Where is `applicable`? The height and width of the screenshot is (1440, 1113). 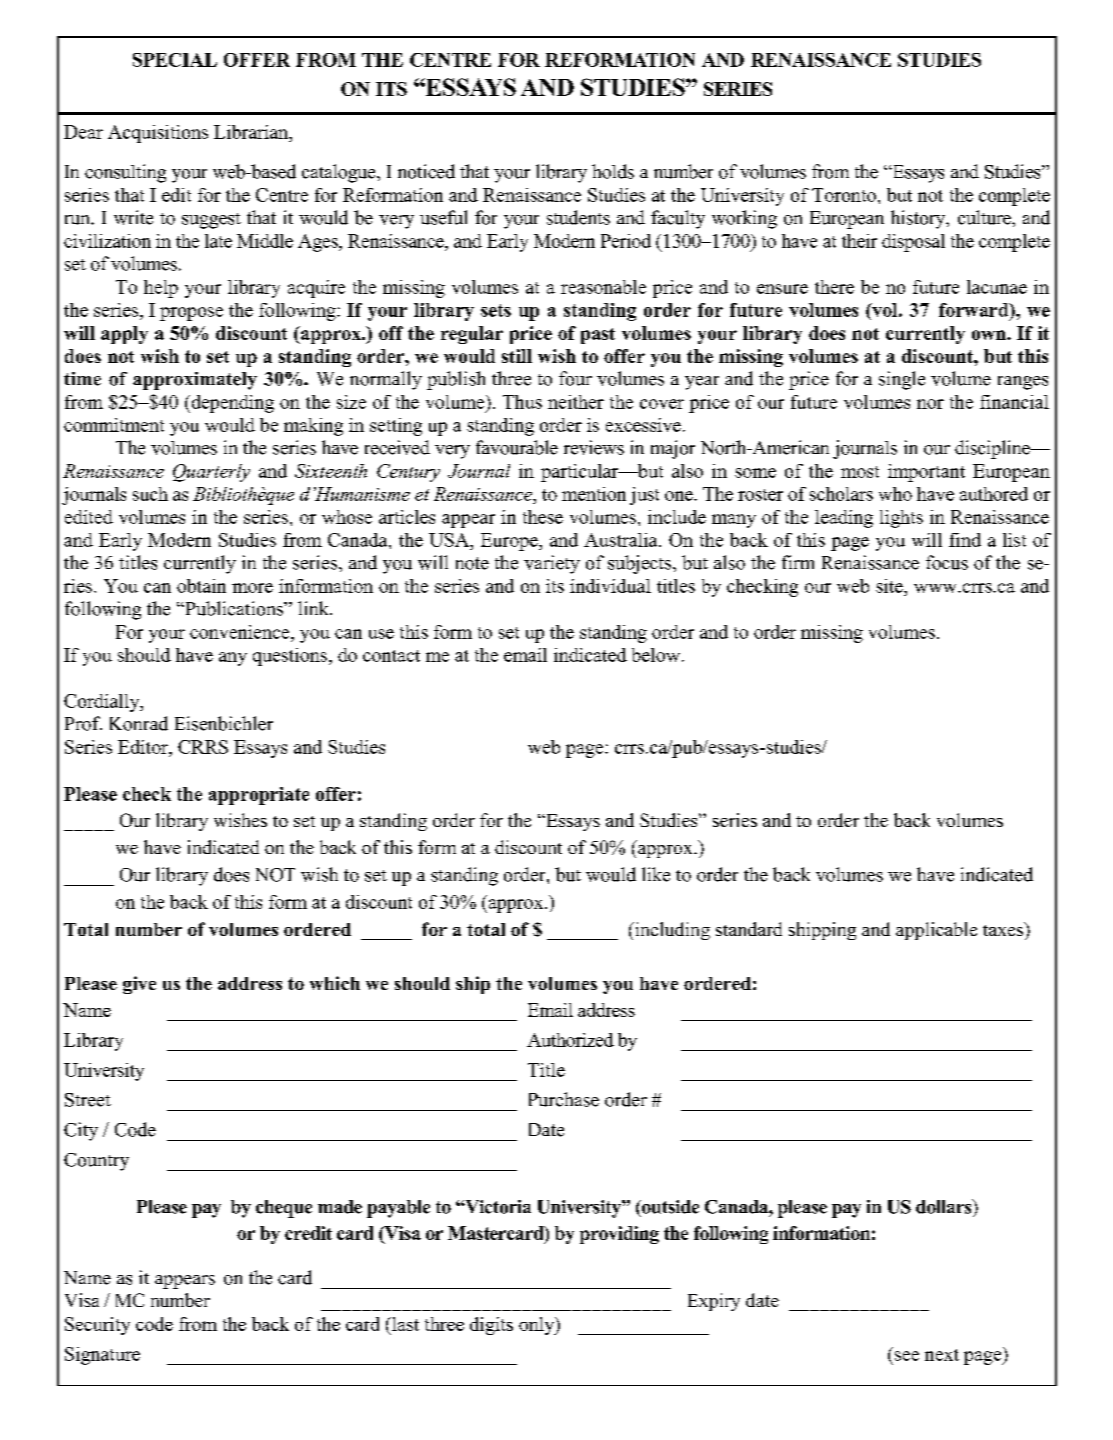
applicable is located at coordinates (936, 931).
